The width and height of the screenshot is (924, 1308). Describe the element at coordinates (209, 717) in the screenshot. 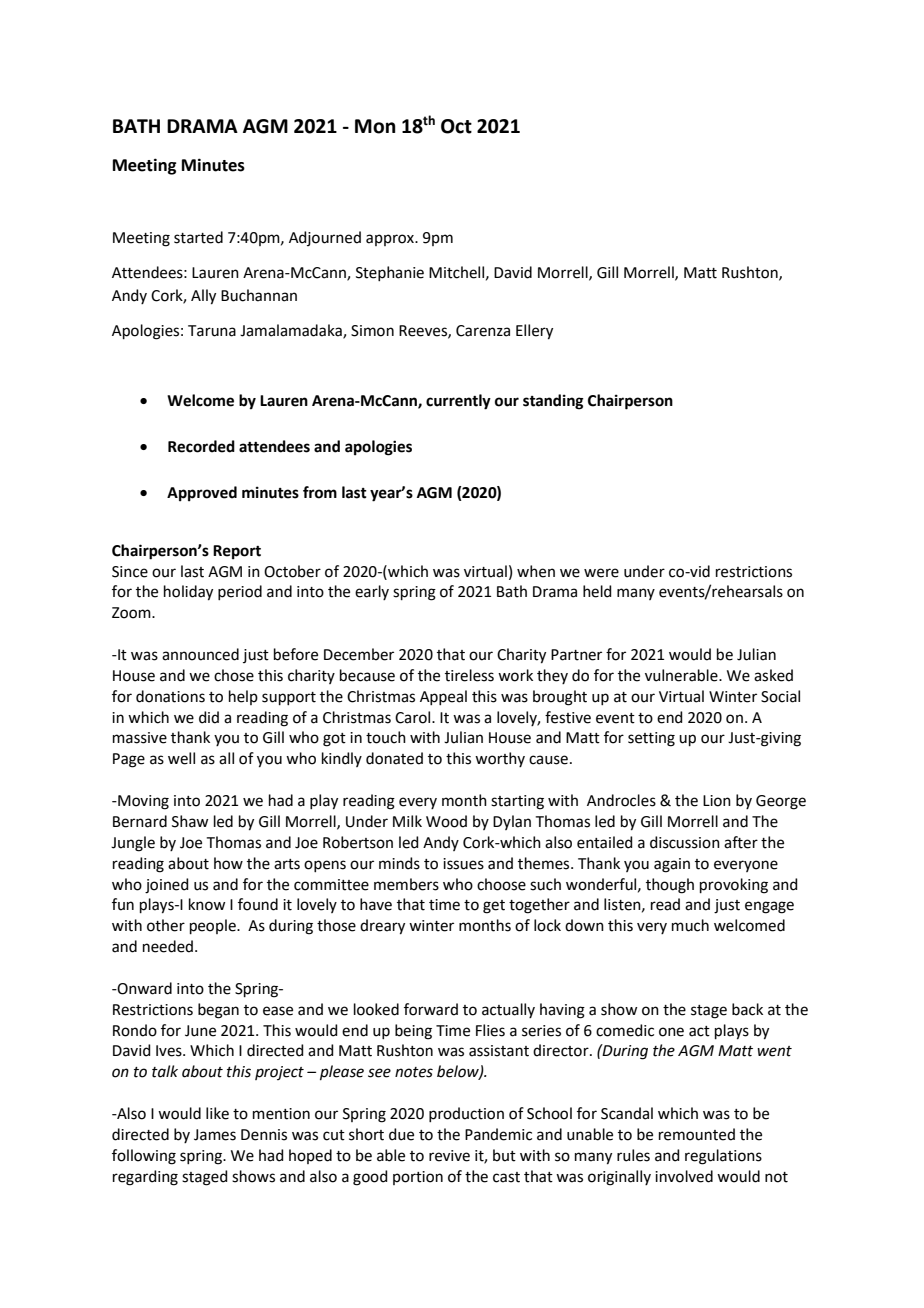

I see `did` at that location.
